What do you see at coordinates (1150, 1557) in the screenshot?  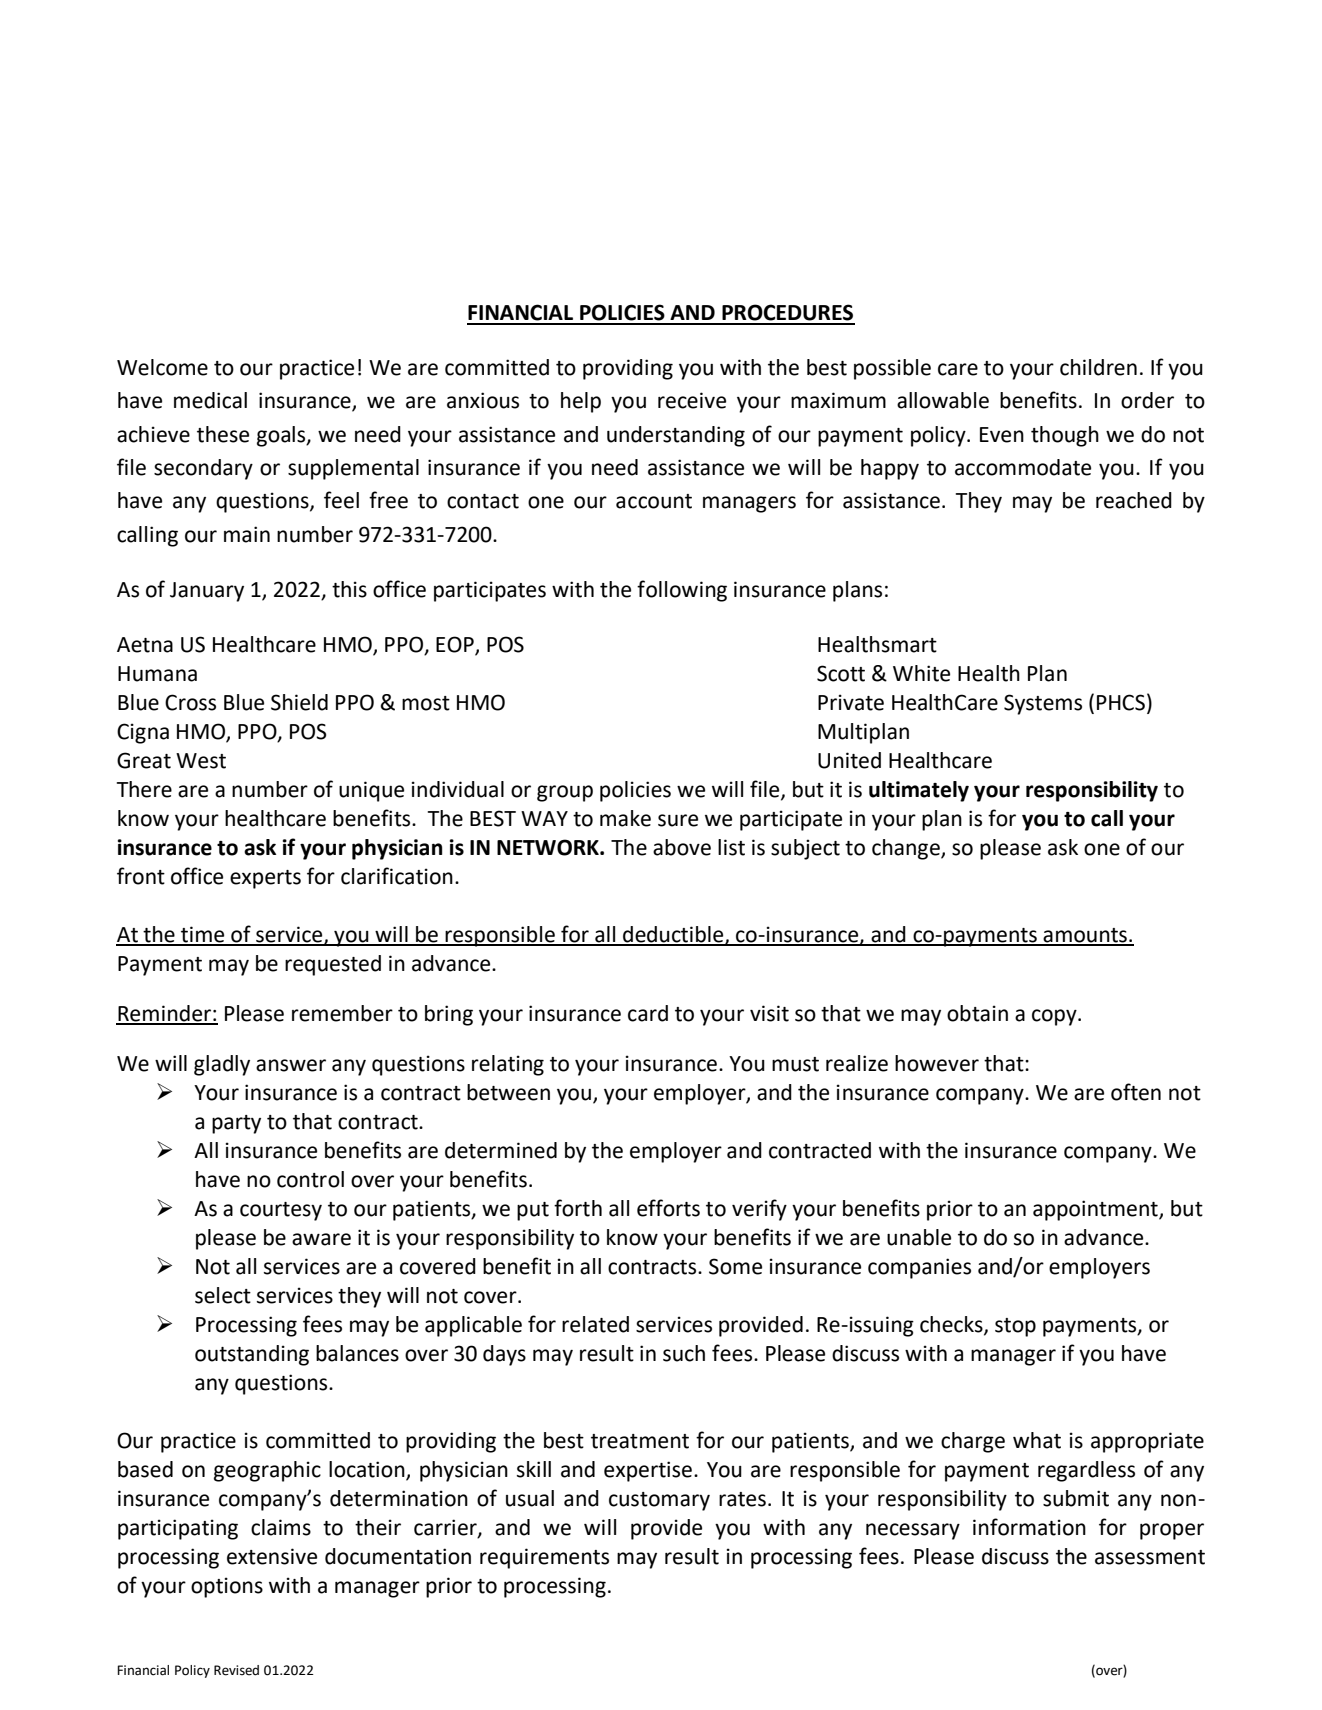 I see `assessment` at bounding box center [1150, 1557].
